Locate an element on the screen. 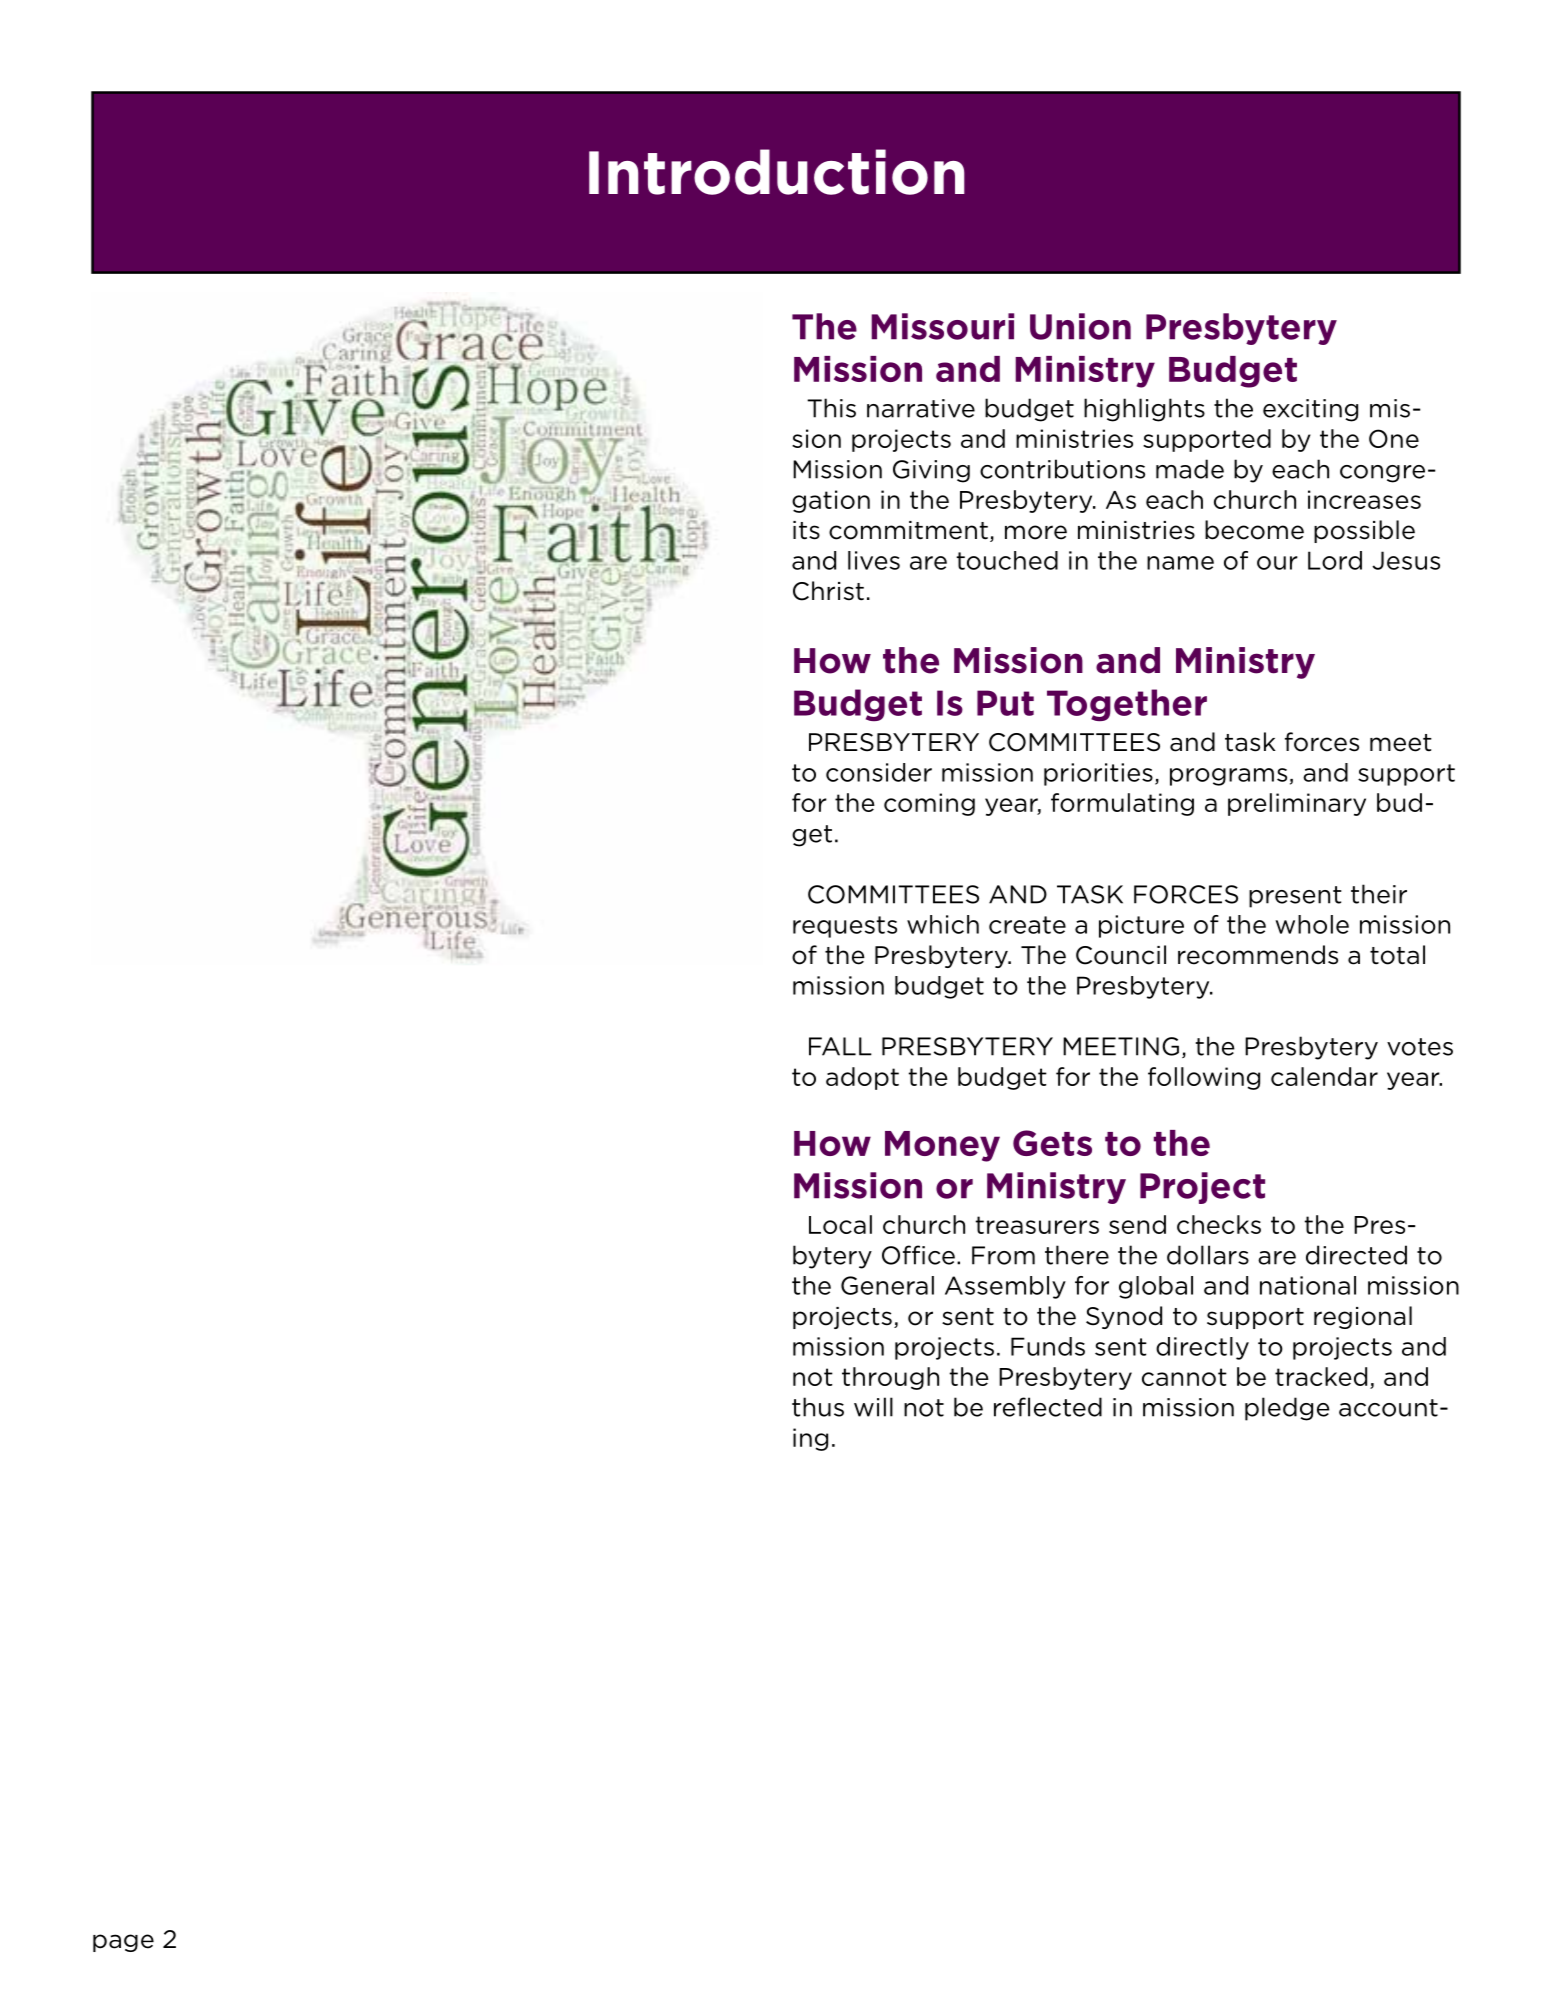 The width and height of the screenshot is (1552, 2008). following is located at coordinates (1204, 1078).
